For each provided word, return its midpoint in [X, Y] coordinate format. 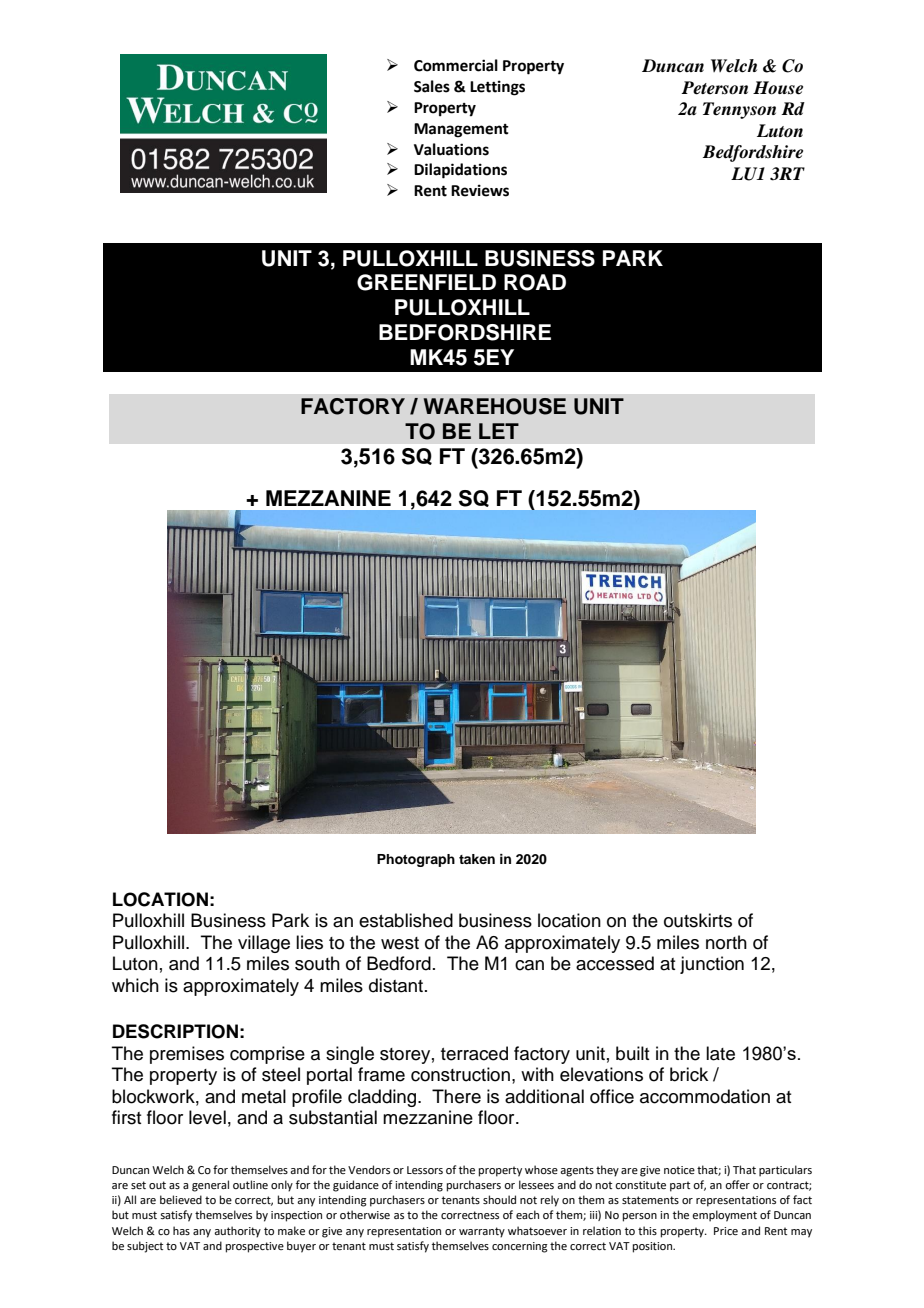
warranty [482, 1232]
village [264, 944]
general [210, 1186]
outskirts [698, 920]
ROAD [535, 282]
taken [477, 859]
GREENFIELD [426, 282]
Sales [432, 86]
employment [724, 1216]
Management [461, 130]
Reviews [480, 190]
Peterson [714, 88]
